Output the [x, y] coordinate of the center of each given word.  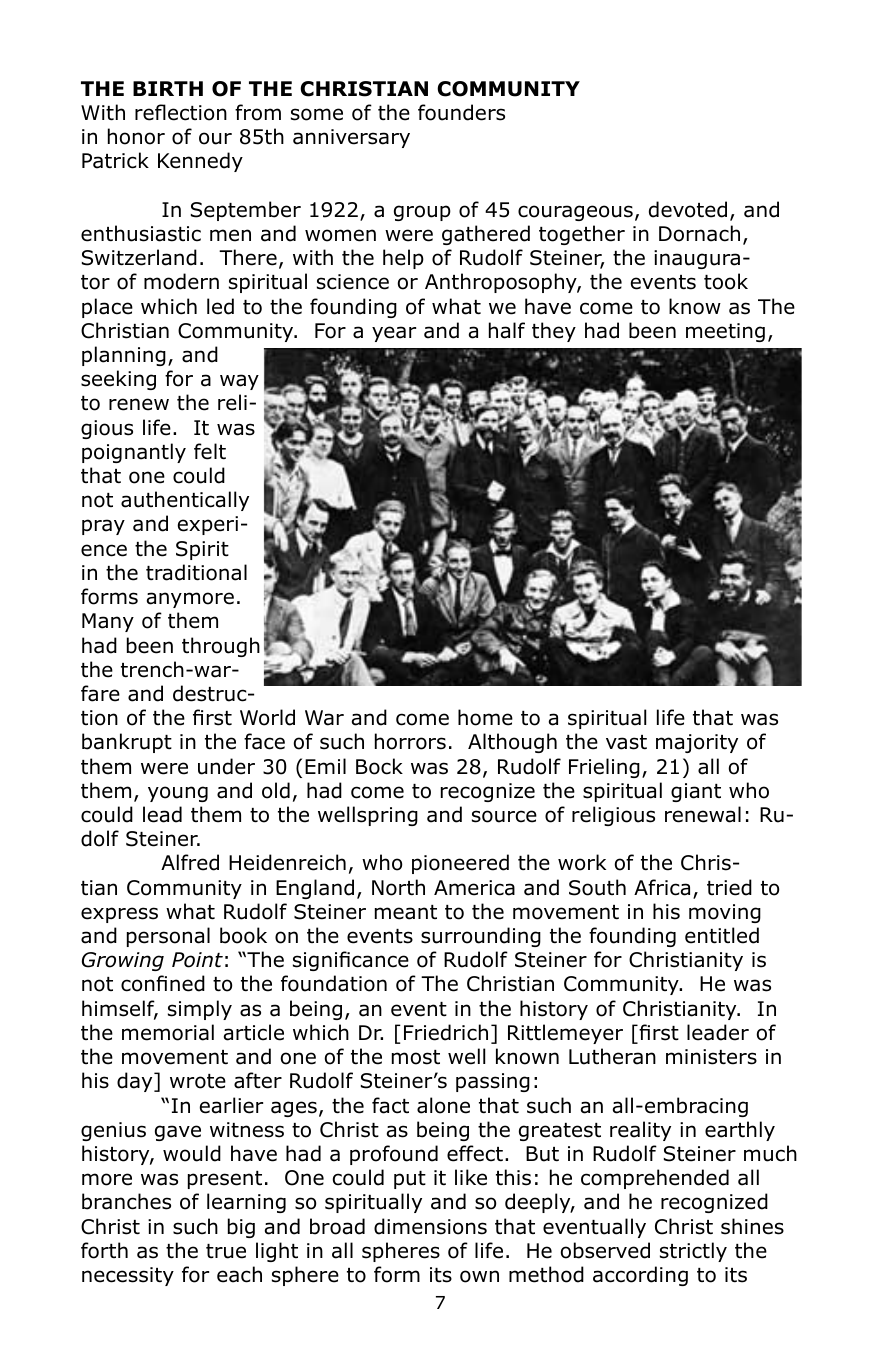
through [221, 647]
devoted [688, 209]
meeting [725, 332]
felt [210, 451]
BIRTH [168, 88]
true [226, 1251]
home [485, 717]
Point [197, 960]
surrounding [481, 937]
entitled [722, 935]
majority [697, 743]
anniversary [351, 138]
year [394, 334]
